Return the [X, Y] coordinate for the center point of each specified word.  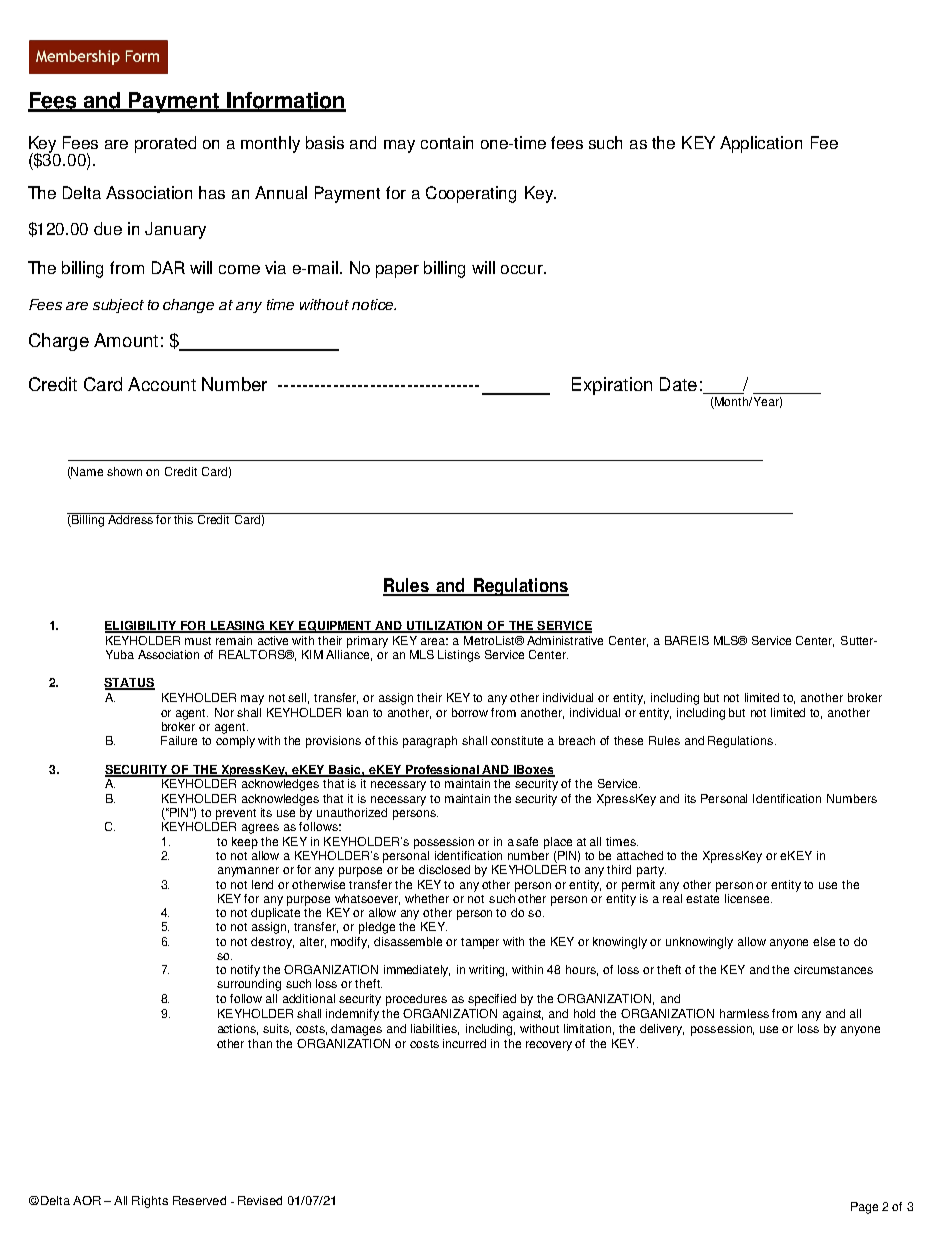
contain [447, 142]
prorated [165, 144]
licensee [748, 898]
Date [678, 384]
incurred [464, 1043]
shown [124, 471]
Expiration [612, 386]
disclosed [444, 869]
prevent [236, 814]
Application [761, 144]
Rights [150, 1202]
